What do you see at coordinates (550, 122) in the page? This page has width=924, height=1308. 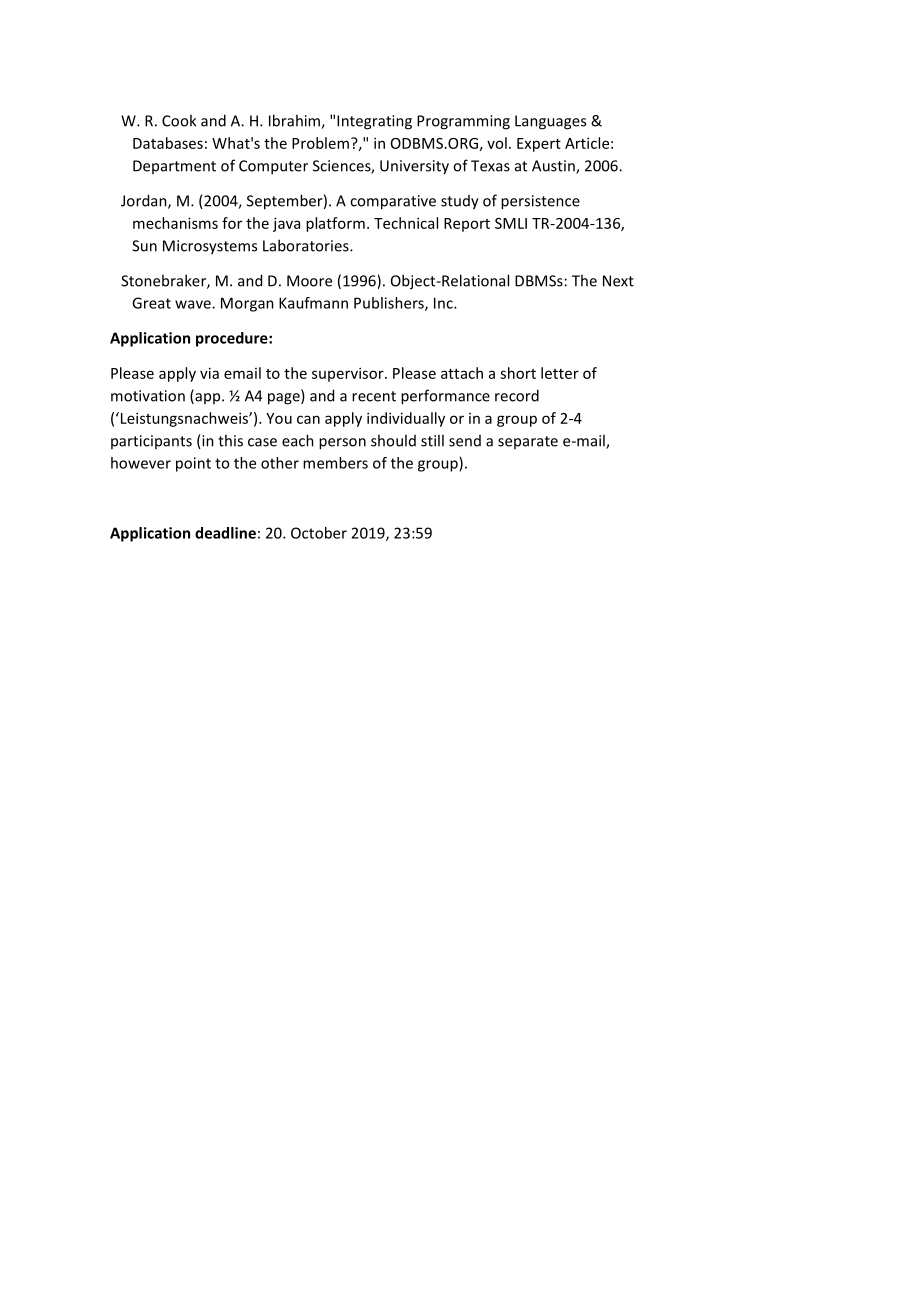 I see `Languages` at bounding box center [550, 122].
